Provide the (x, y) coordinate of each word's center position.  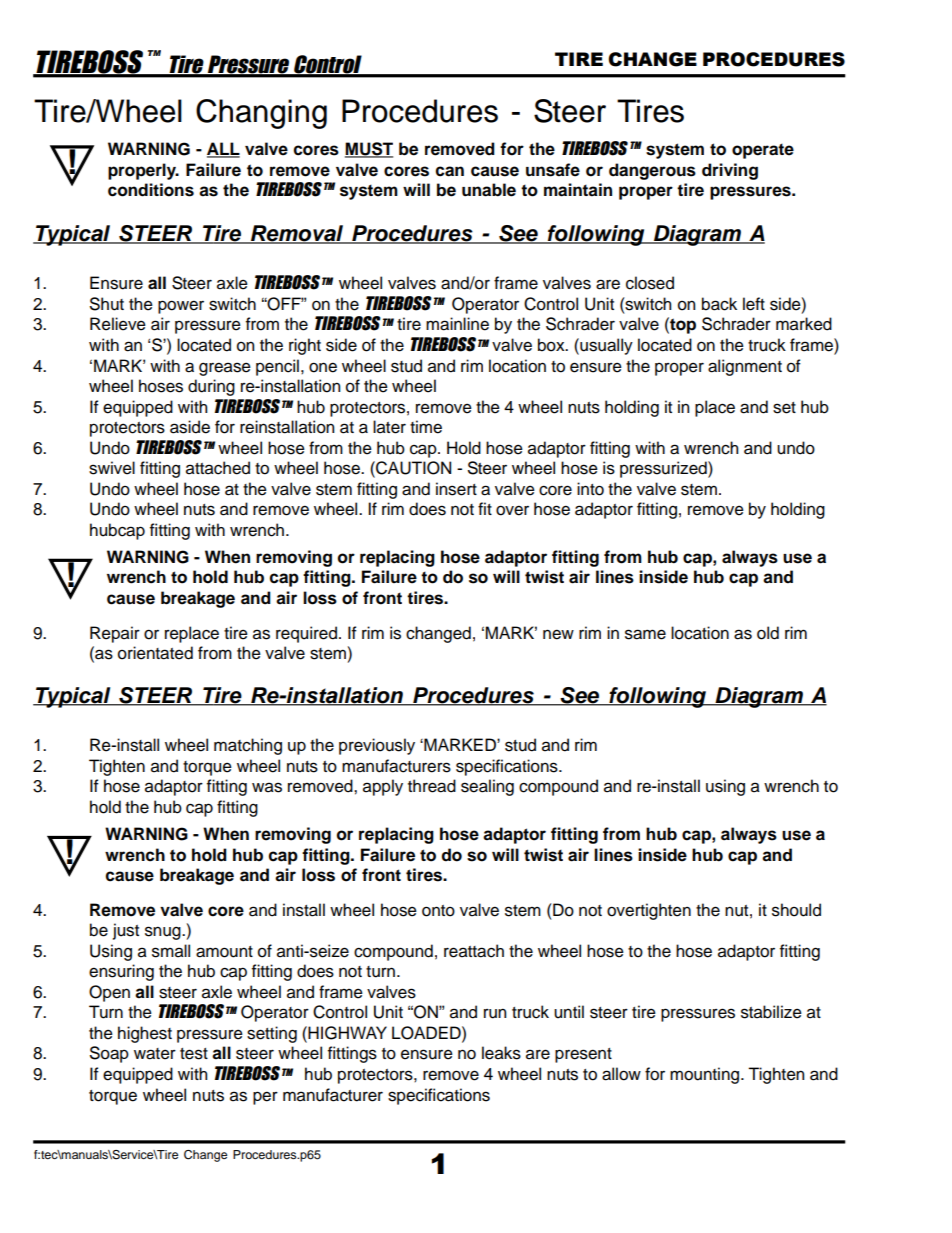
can (450, 171)
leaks (501, 1053)
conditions (151, 190)
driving (730, 171)
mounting (706, 1075)
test (194, 1054)
